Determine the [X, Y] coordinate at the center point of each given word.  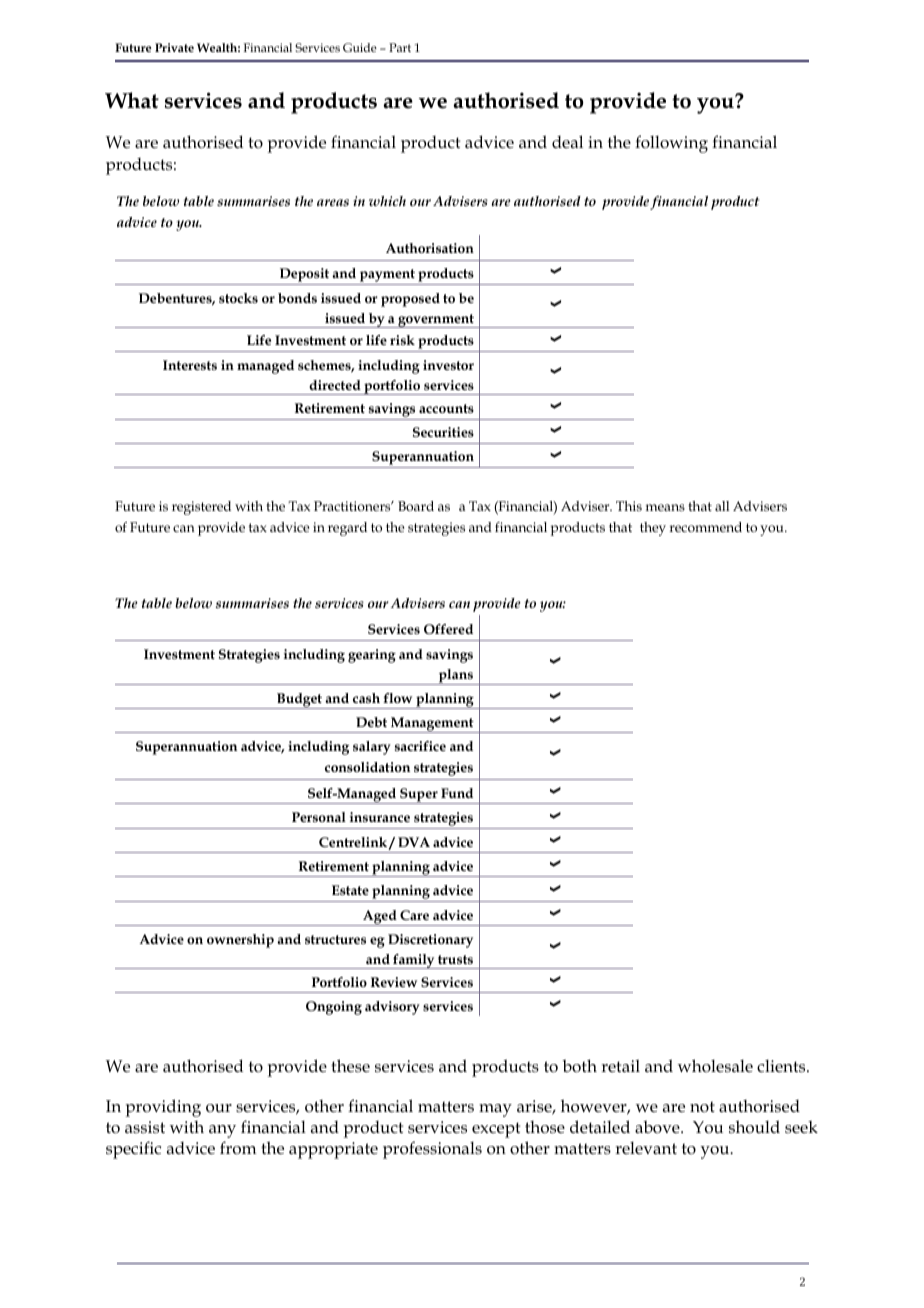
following [671, 144]
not [702, 1106]
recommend [705, 527]
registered [201, 508]
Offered [448, 629]
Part [400, 47]
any [222, 1131]
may [495, 1110]
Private [174, 47]
